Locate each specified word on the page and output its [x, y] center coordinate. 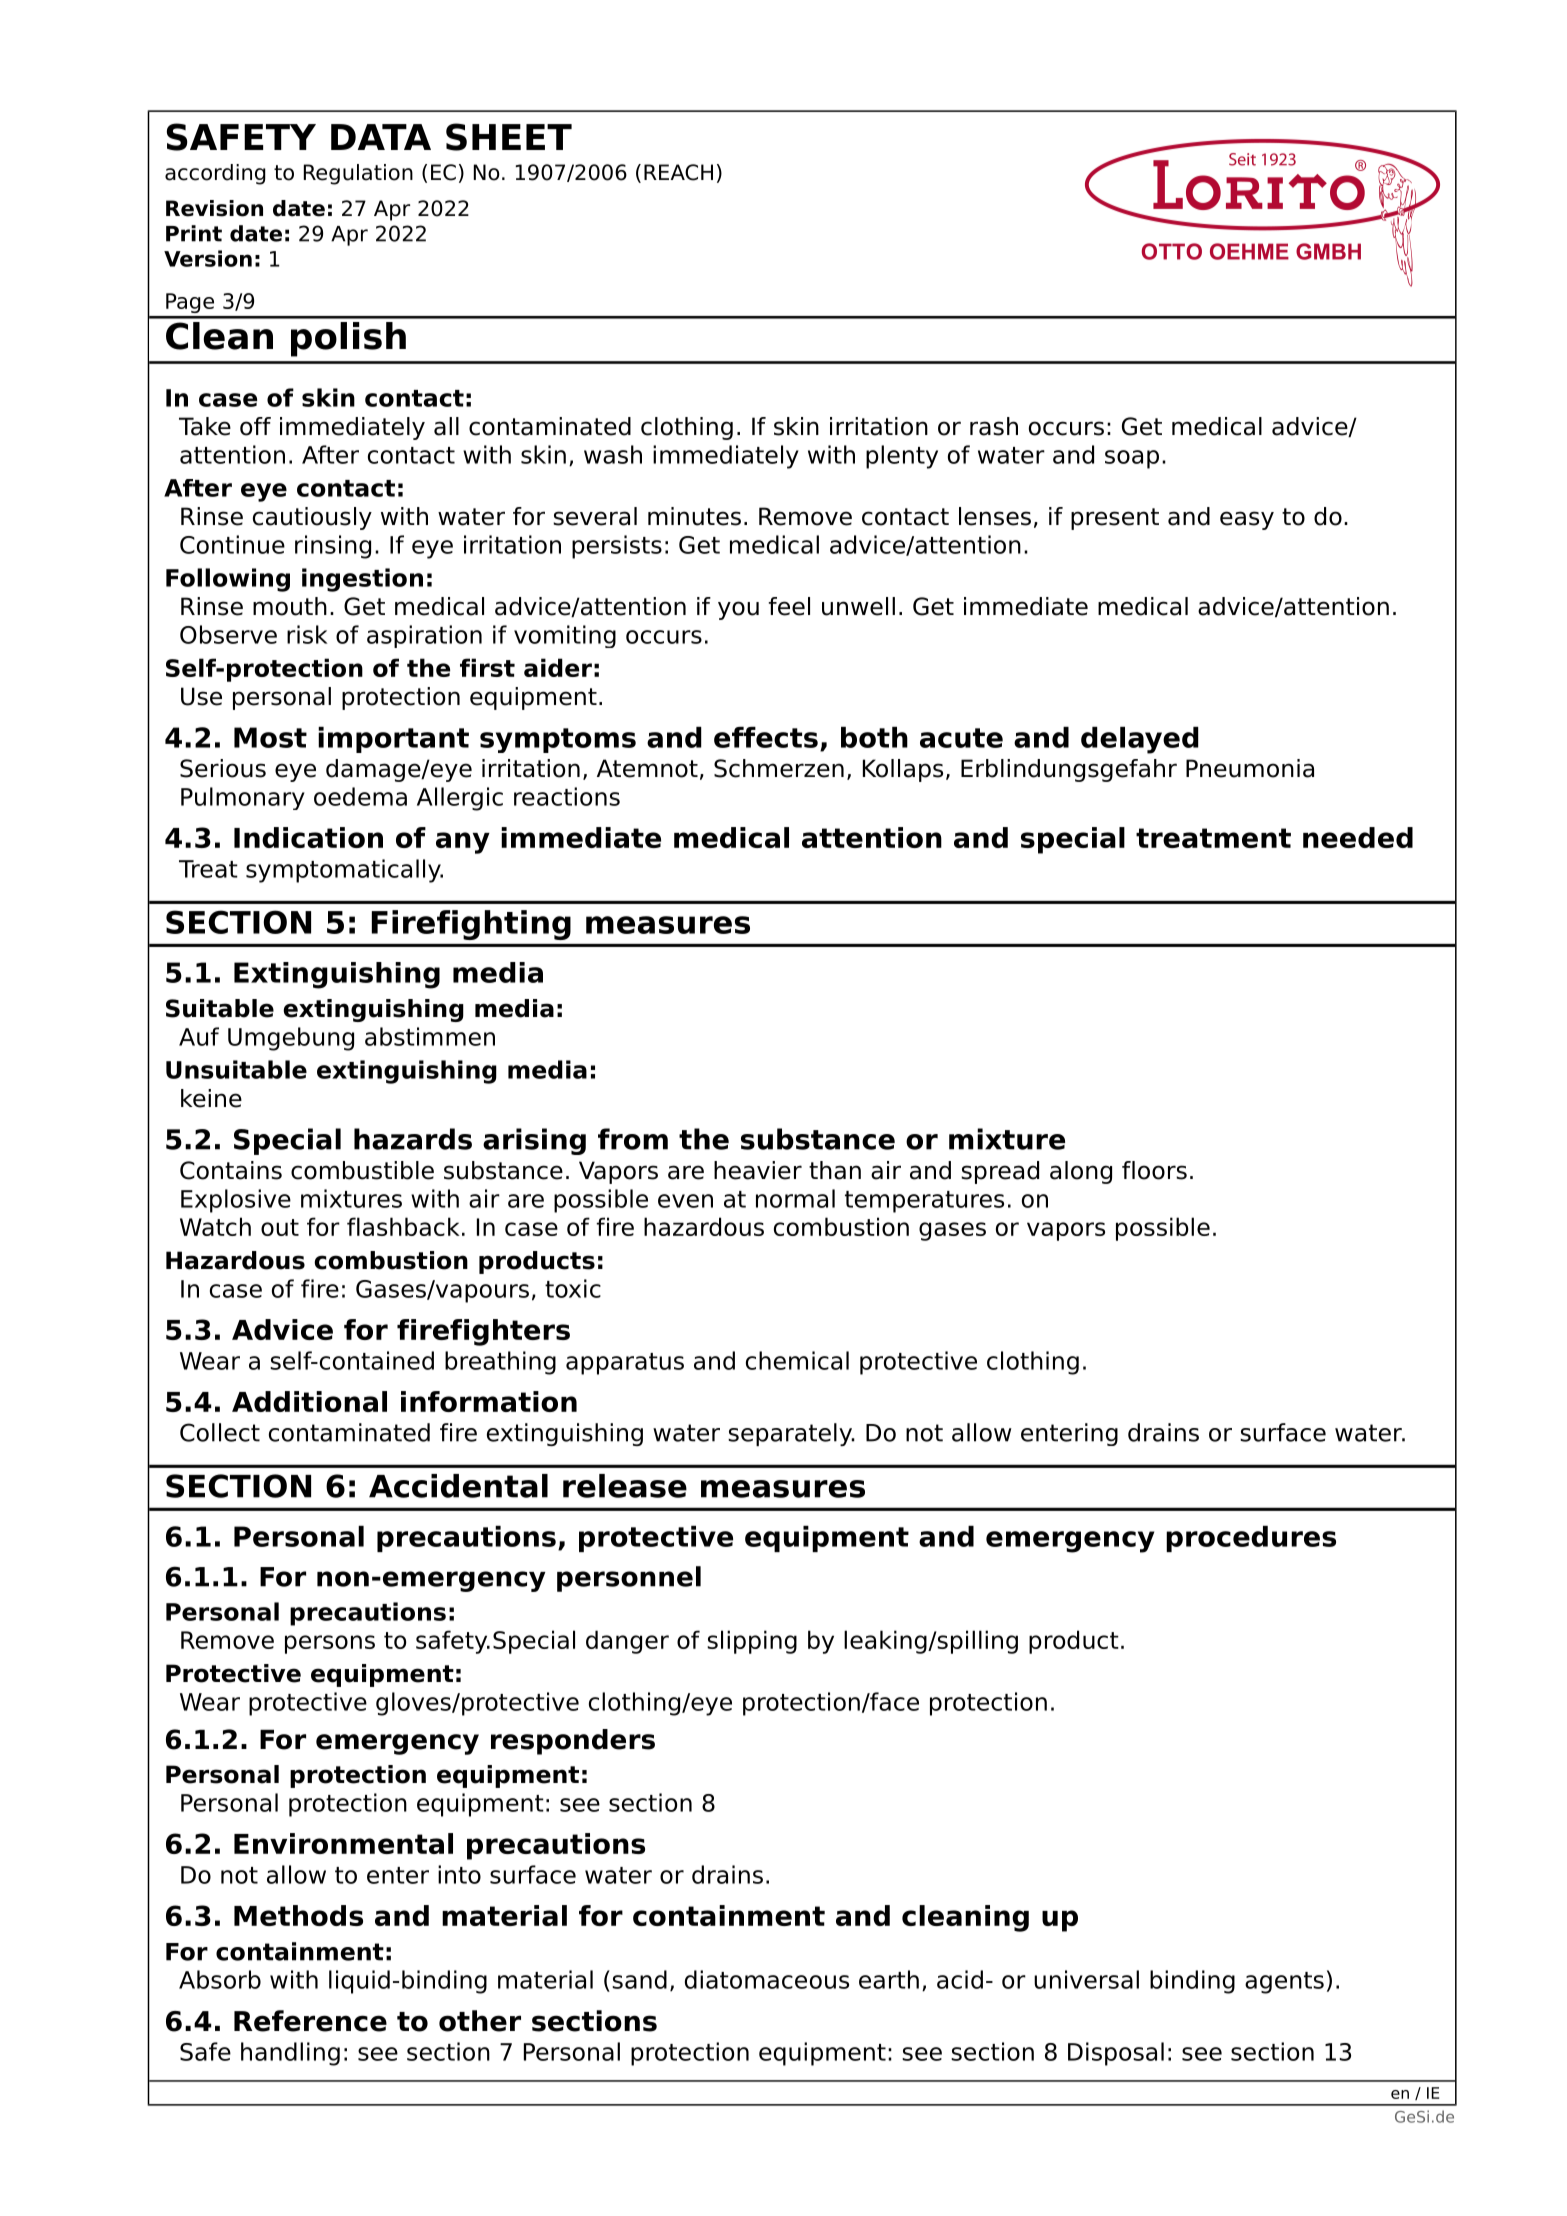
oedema [360, 796]
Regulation [358, 174]
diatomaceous [767, 1979]
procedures [1251, 1539]
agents [1284, 1983]
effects [766, 737]
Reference [310, 2021]
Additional [309, 1401]
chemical [797, 1360]
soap [1132, 459]
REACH [678, 172]
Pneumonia [1250, 768]
